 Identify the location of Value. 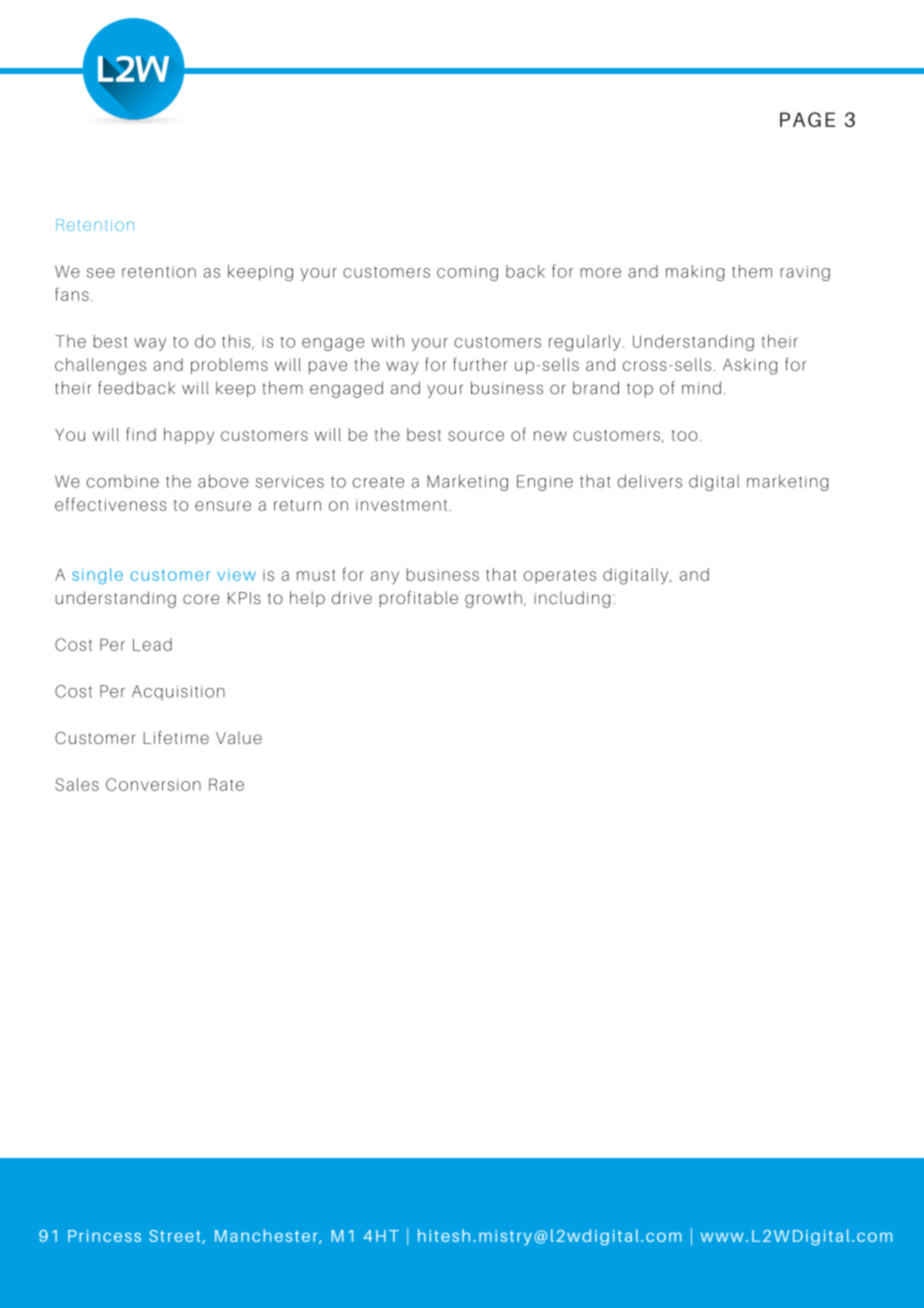
(239, 737).
